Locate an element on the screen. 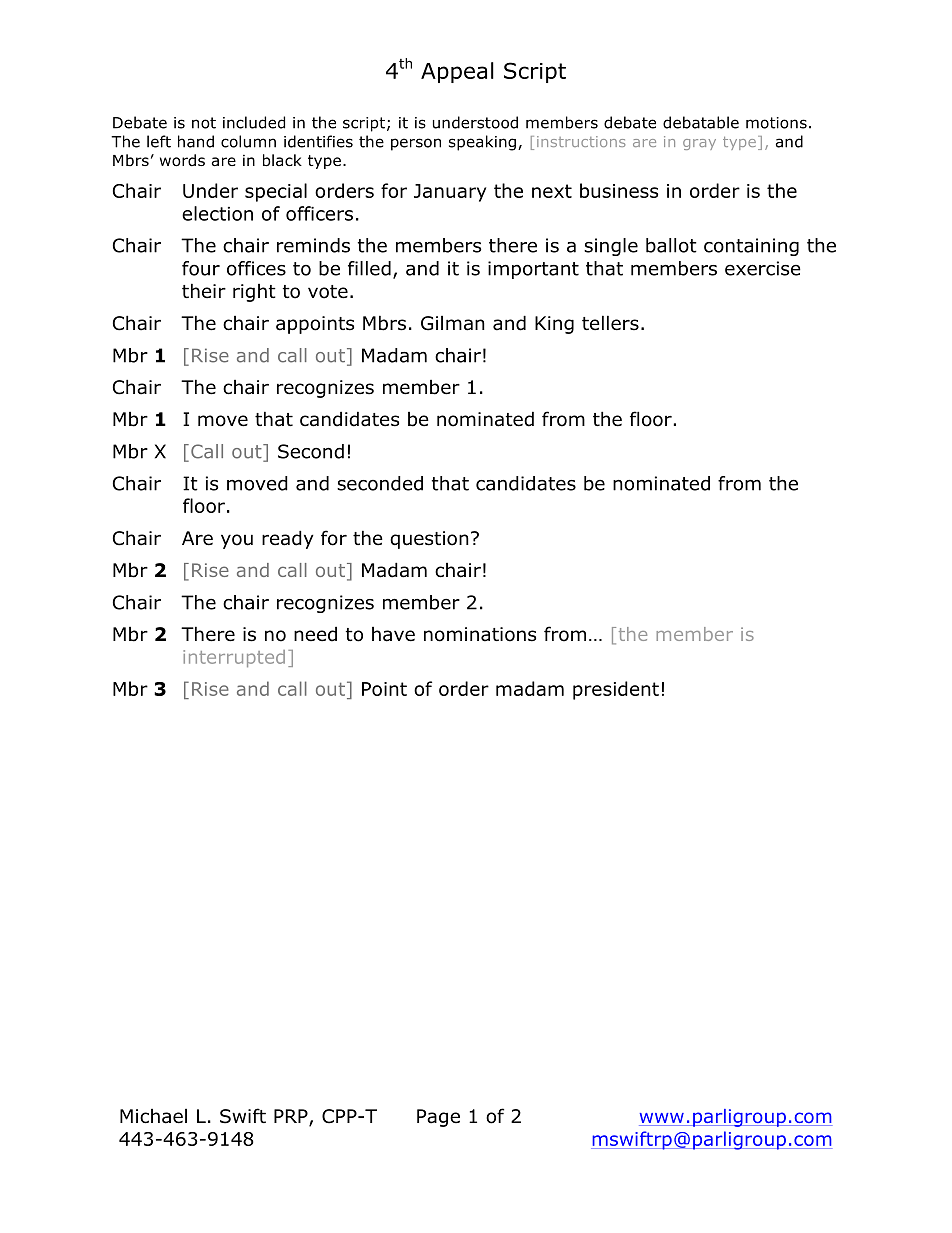  you is located at coordinates (237, 541).
